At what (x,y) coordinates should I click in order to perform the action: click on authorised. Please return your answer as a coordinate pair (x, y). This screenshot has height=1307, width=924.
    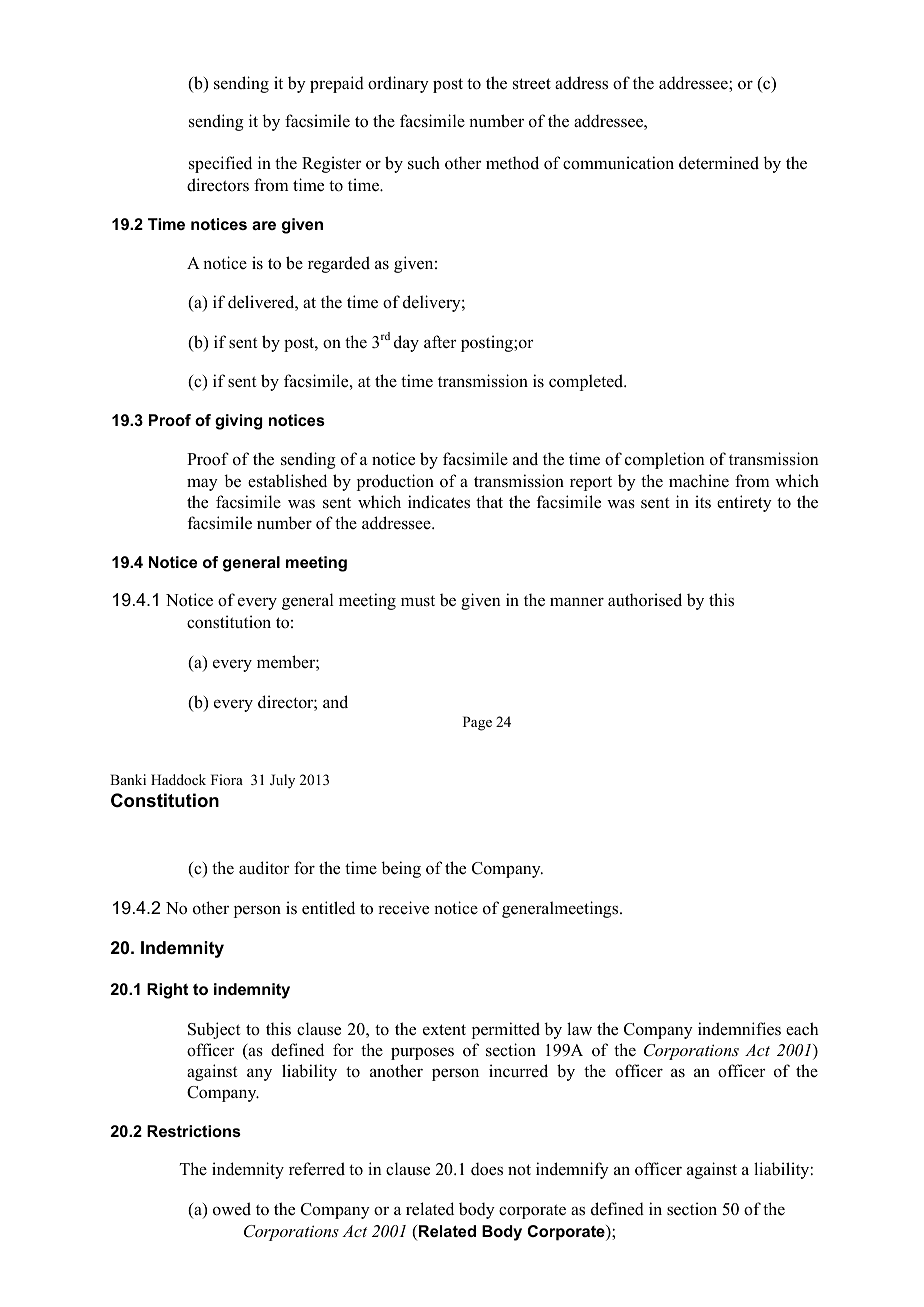
    Looking at the image, I should click on (645, 600).
